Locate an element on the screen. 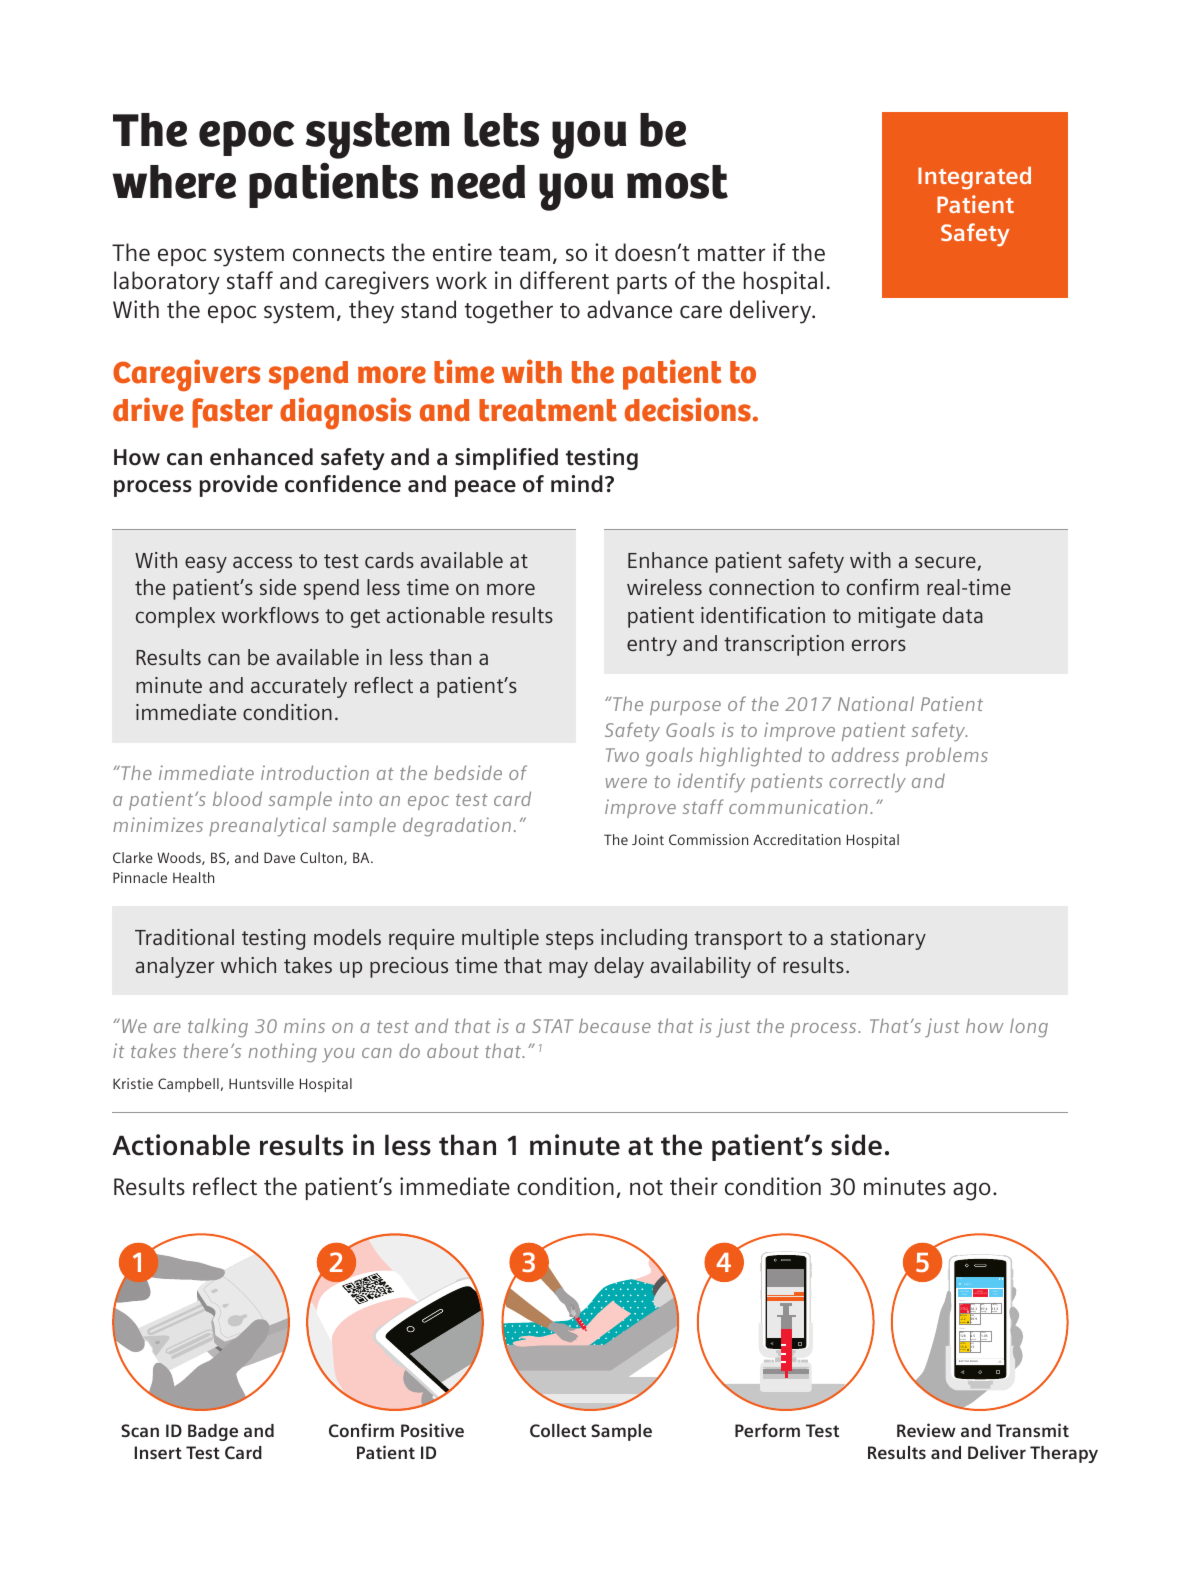 This screenshot has width=1180, height=1573. Badge is located at coordinates (213, 1432).
